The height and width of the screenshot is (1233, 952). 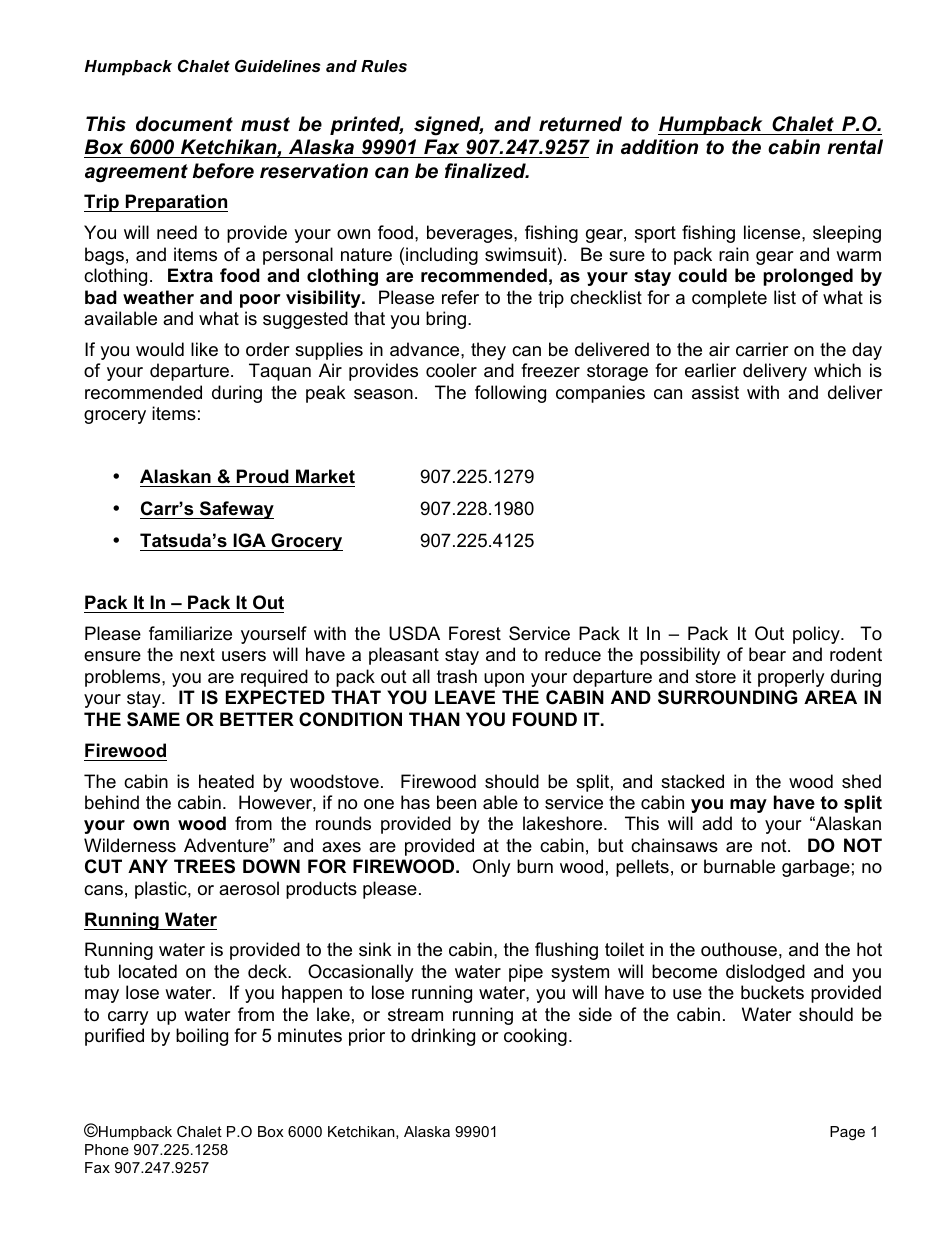 What do you see at coordinates (190, 633) in the screenshot?
I see `familiarize` at bounding box center [190, 633].
